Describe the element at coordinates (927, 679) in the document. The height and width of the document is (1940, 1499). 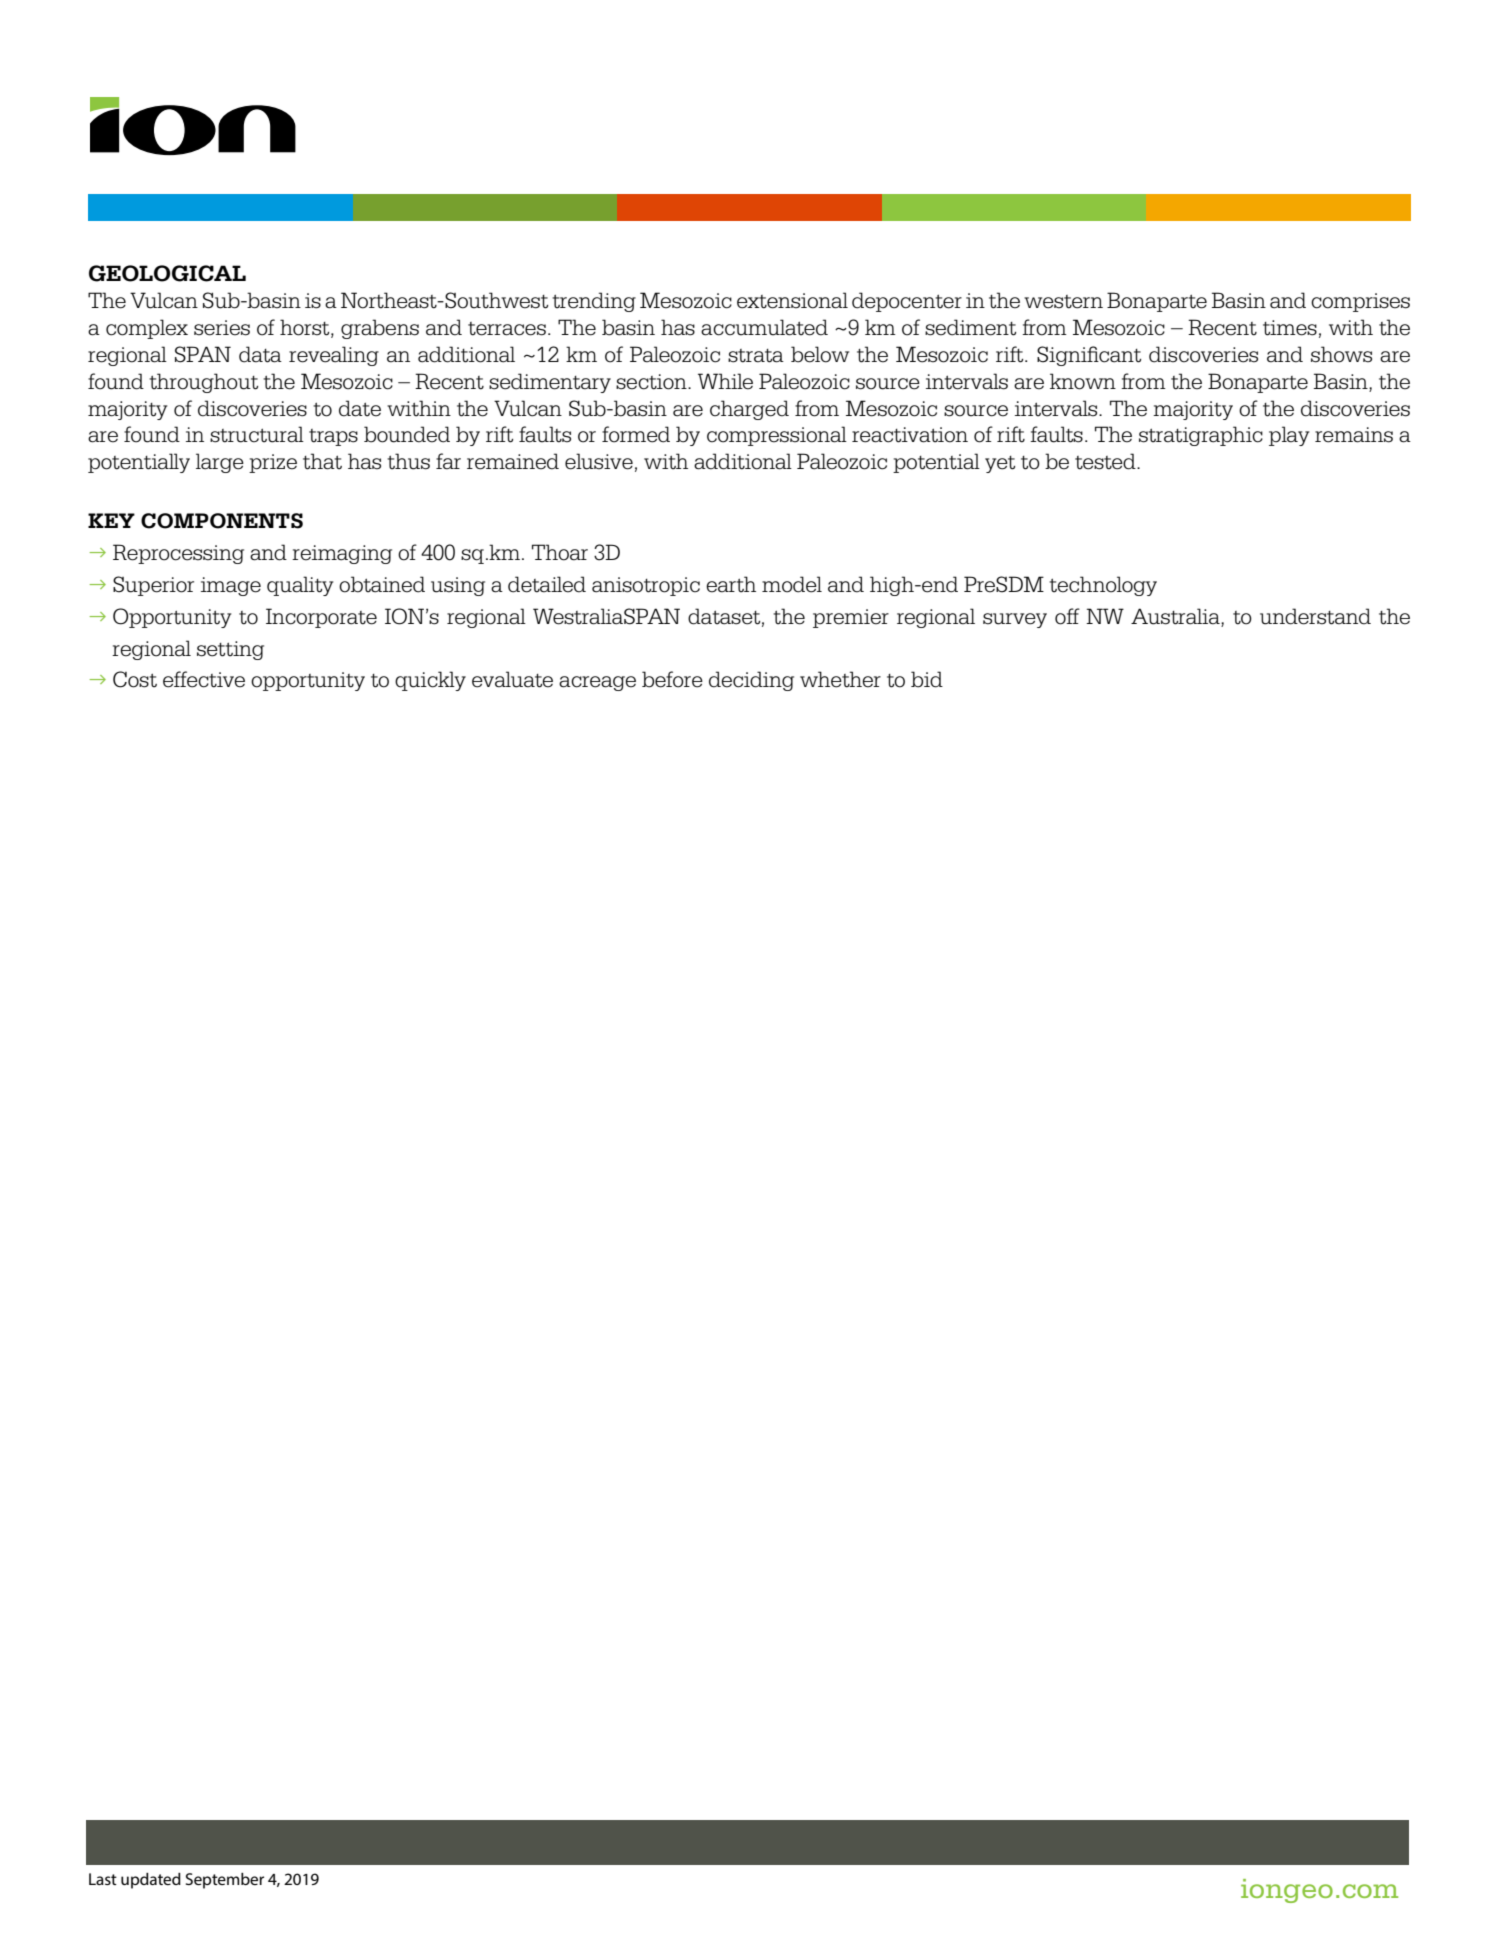
I see `bid` at that location.
